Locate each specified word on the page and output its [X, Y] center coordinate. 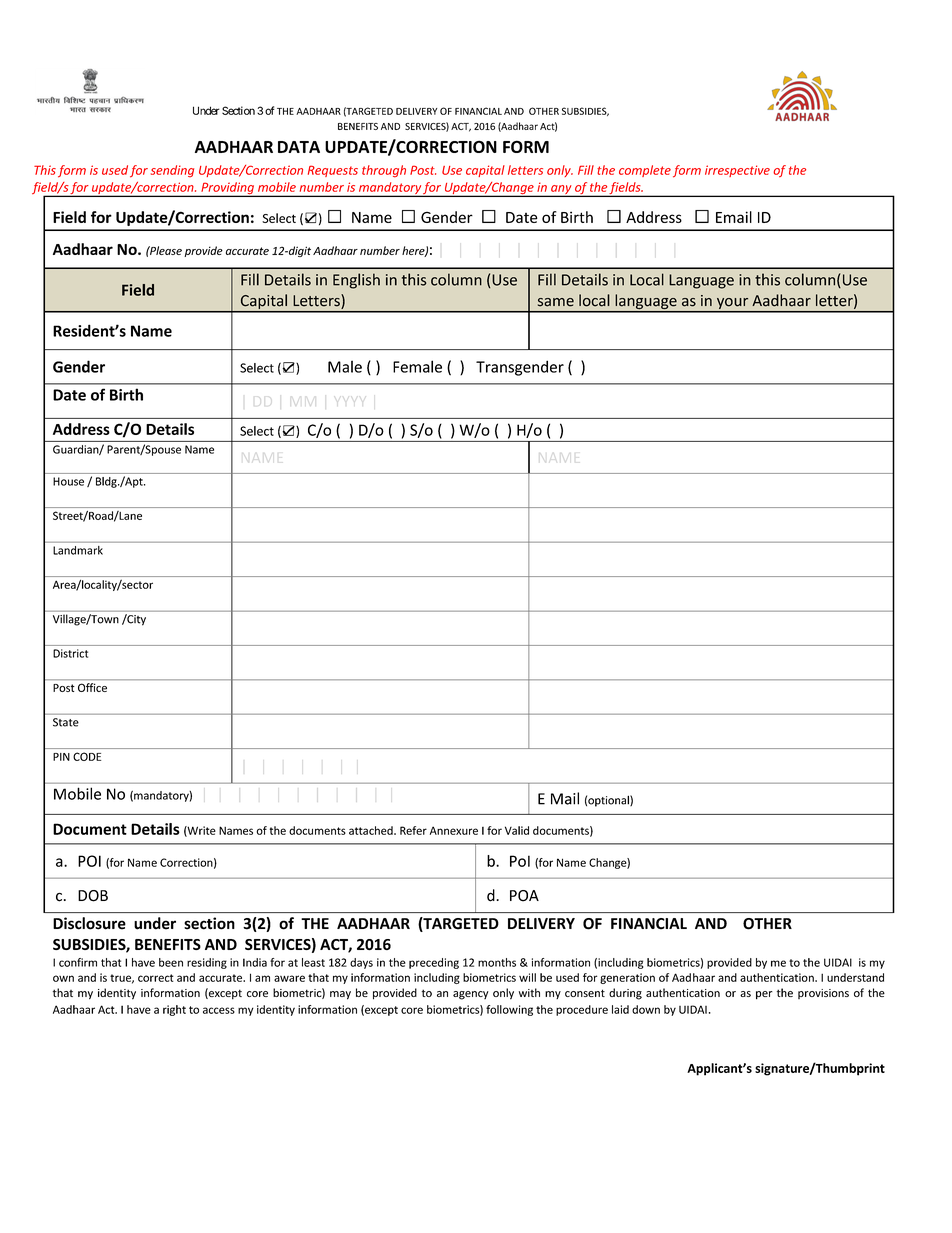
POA [524, 896]
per [764, 995]
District [70, 653]
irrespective [737, 171]
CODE [87, 756]
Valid [517, 830]
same [556, 302]
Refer [413, 830]
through [384, 171]
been [171, 962]
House [68, 481]
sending [172, 171]
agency [471, 995]
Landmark [78, 550]
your [733, 305]
